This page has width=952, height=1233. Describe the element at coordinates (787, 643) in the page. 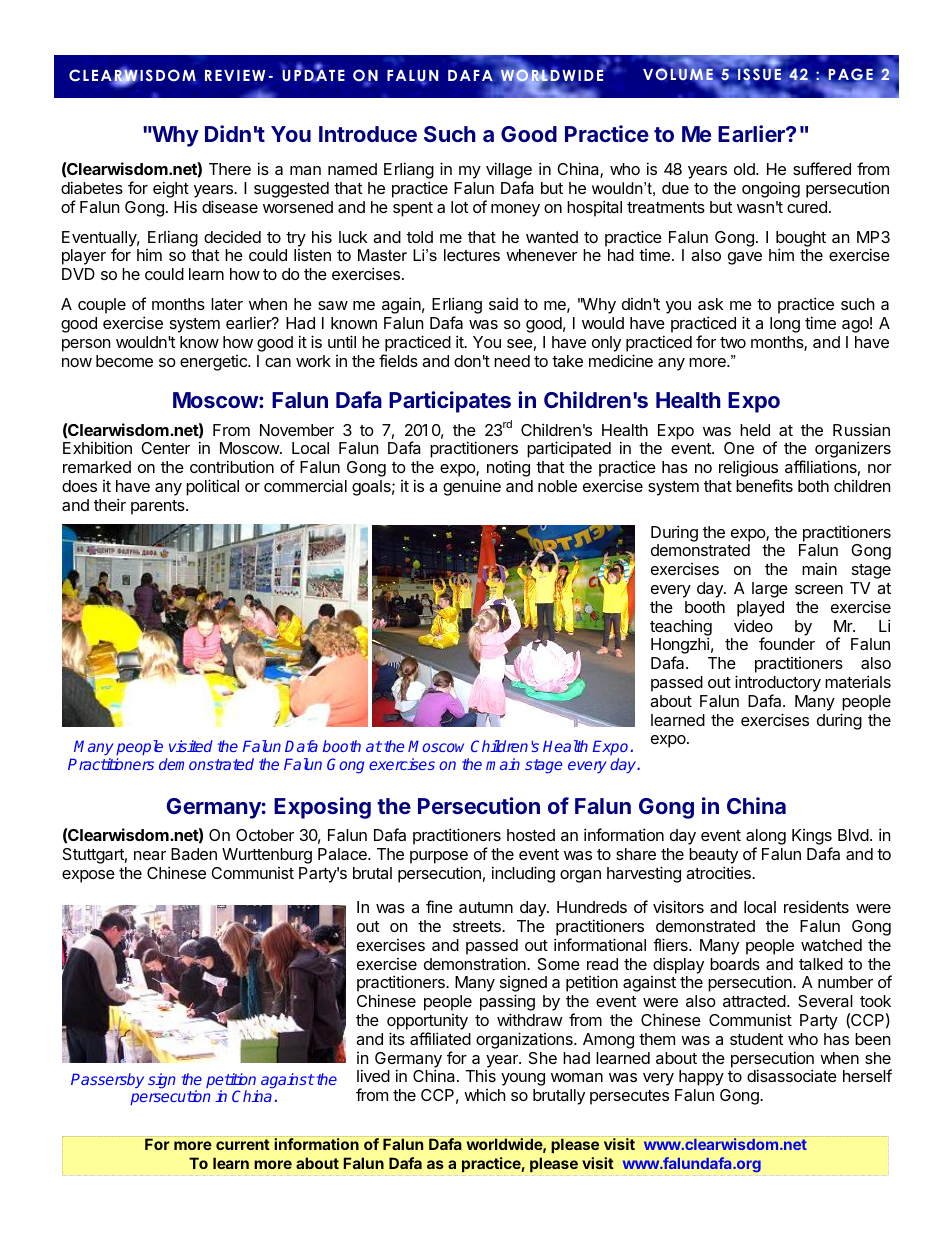

I see `founder` at that location.
